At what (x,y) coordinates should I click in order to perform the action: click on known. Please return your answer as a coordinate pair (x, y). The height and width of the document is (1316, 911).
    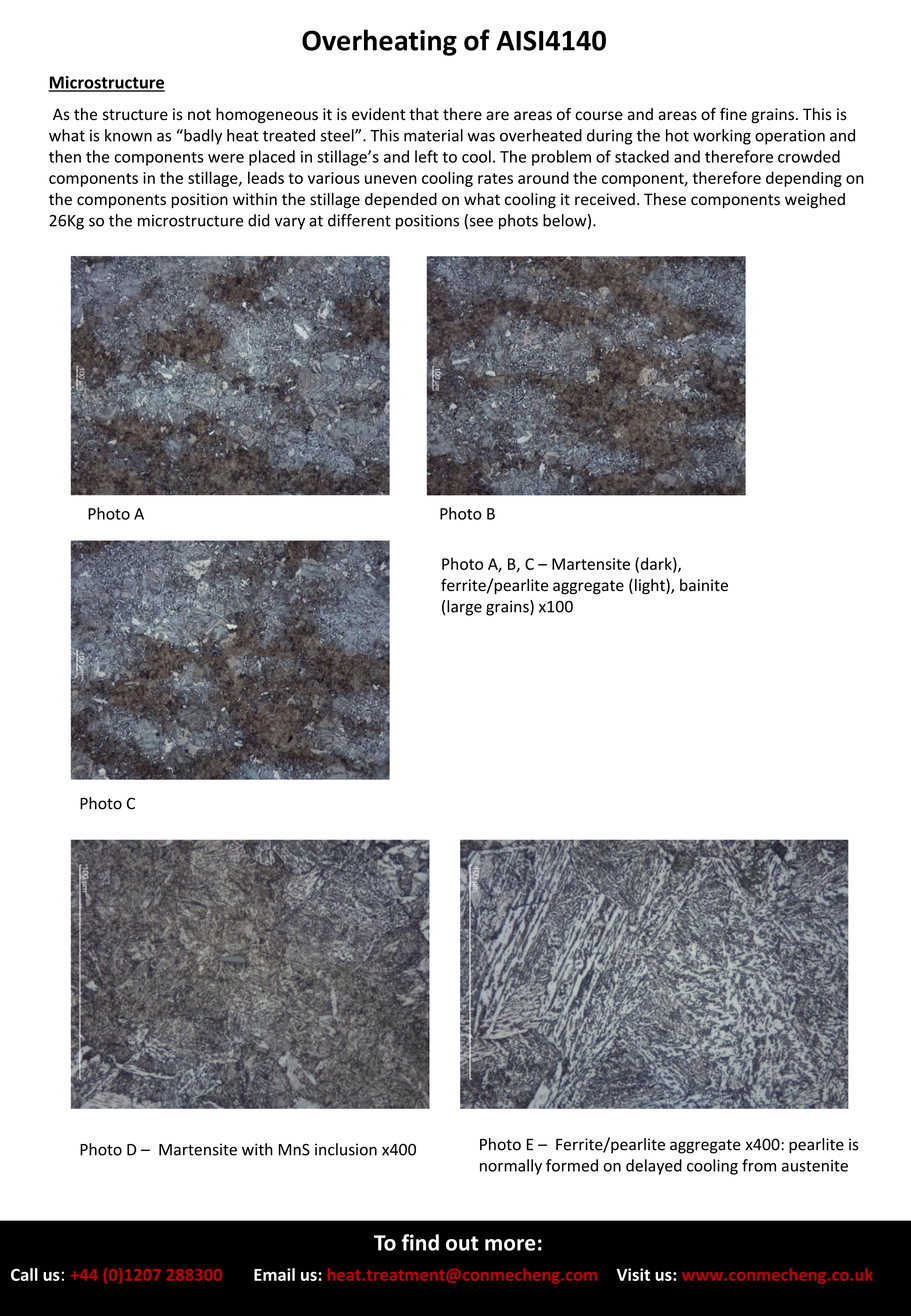
    Looking at the image, I should click on (128, 135).
